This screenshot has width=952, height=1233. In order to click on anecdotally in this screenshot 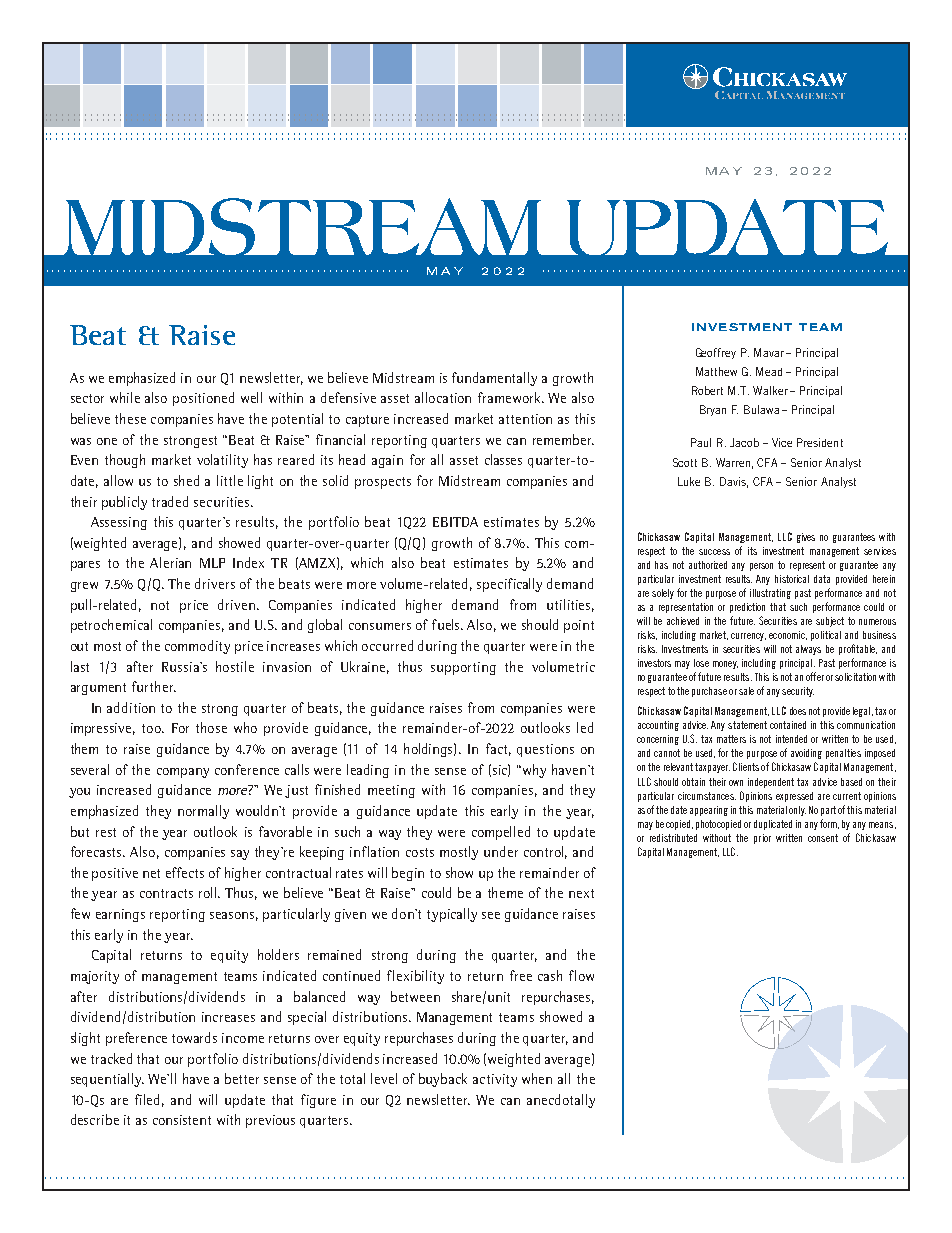, I will do `click(561, 1101)`.
